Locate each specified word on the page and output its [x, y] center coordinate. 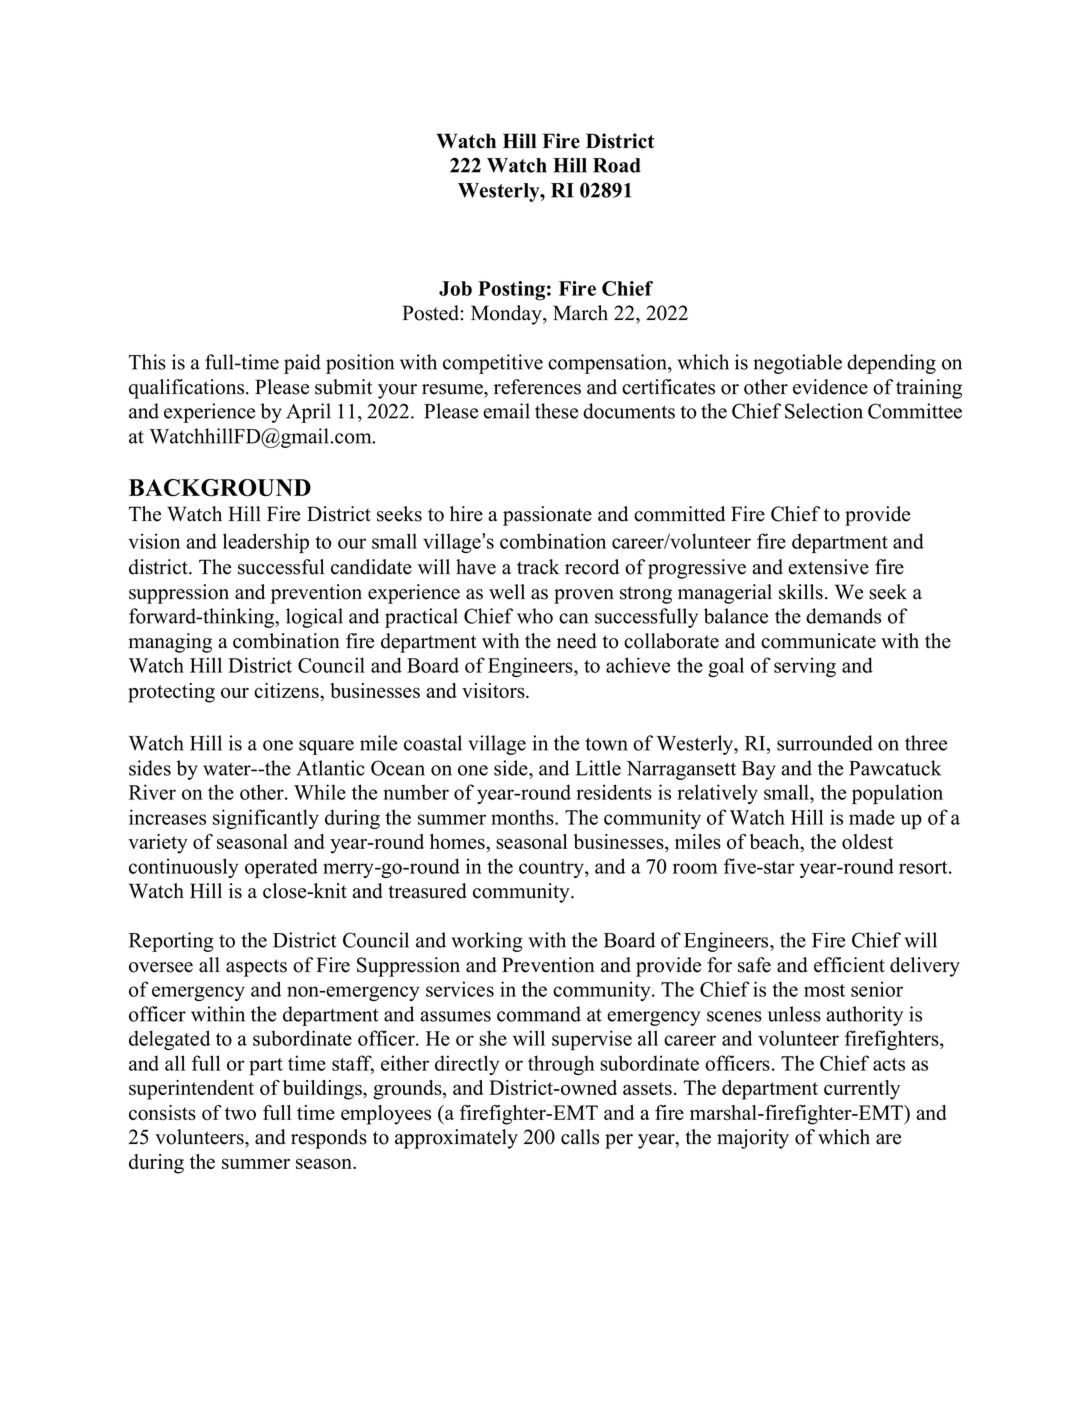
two [240, 1113]
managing [170, 643]
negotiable [797, 364]
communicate [818, 641]
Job [455, 288]
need [577, 641]
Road [617, 165]
